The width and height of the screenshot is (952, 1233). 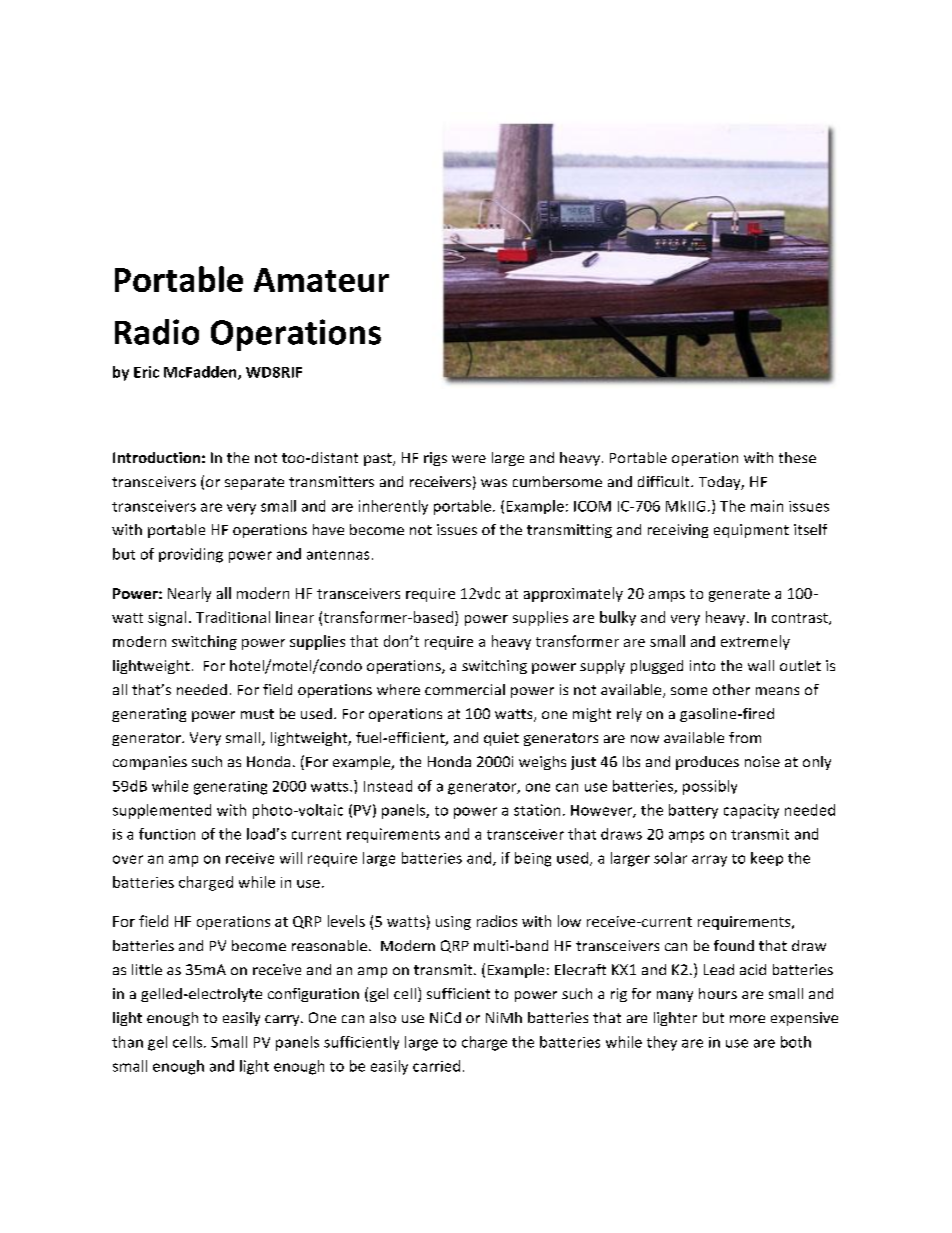 What do you see at coordinates (537, 810) in the screenshot?
I see `station` at bounding box center [537, 810].
